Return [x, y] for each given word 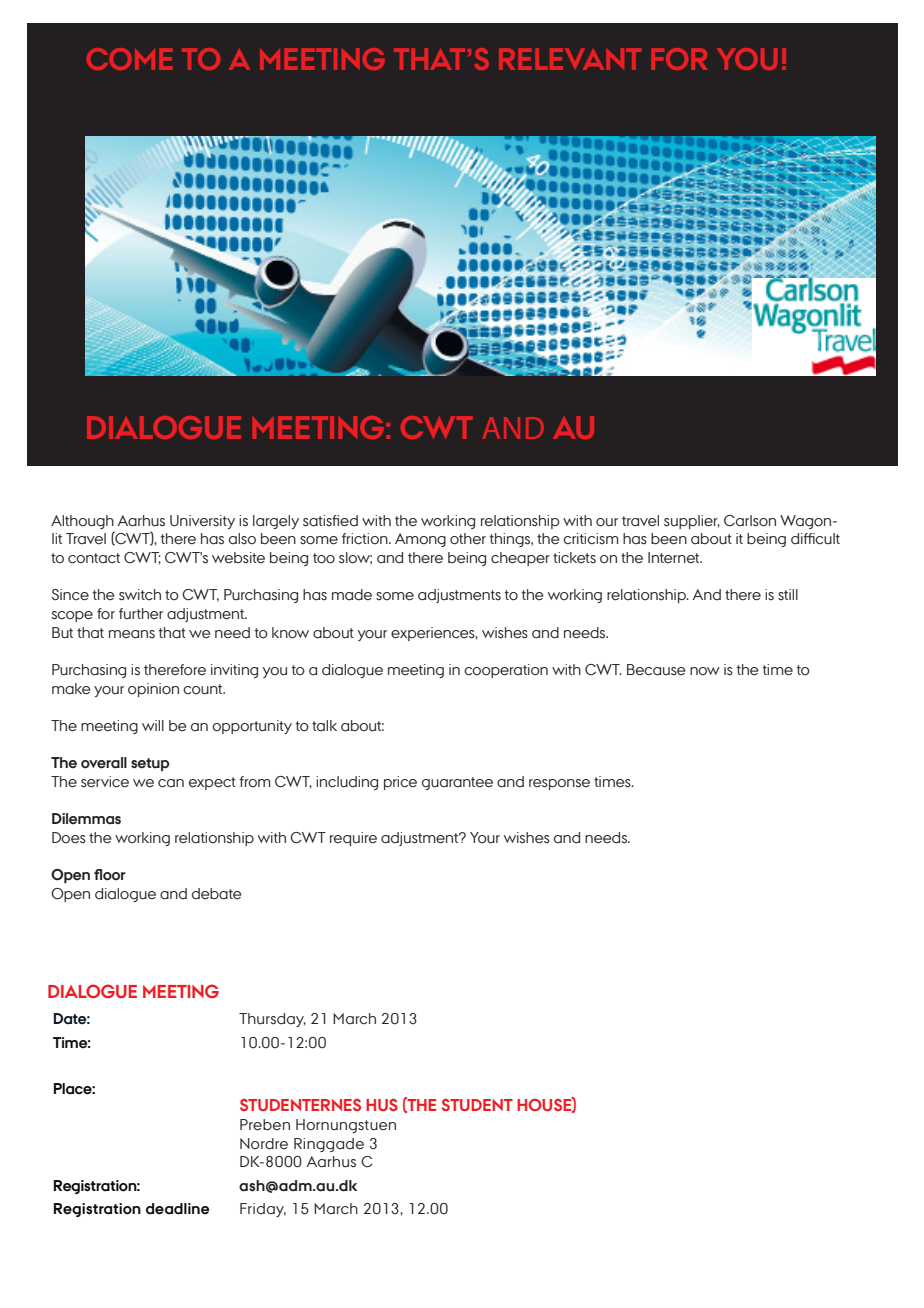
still [788, 595]
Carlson [750, 521]
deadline [178, 1209]
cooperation [506, 671]
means [132, 634]
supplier [692, 522]
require [353, 839]
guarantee [457, 783]
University [202, 522]
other [468, 539]
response [559, 784]
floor [110, 875]
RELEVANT [570, 59]
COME [130, 59]
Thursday [272, 1020]
